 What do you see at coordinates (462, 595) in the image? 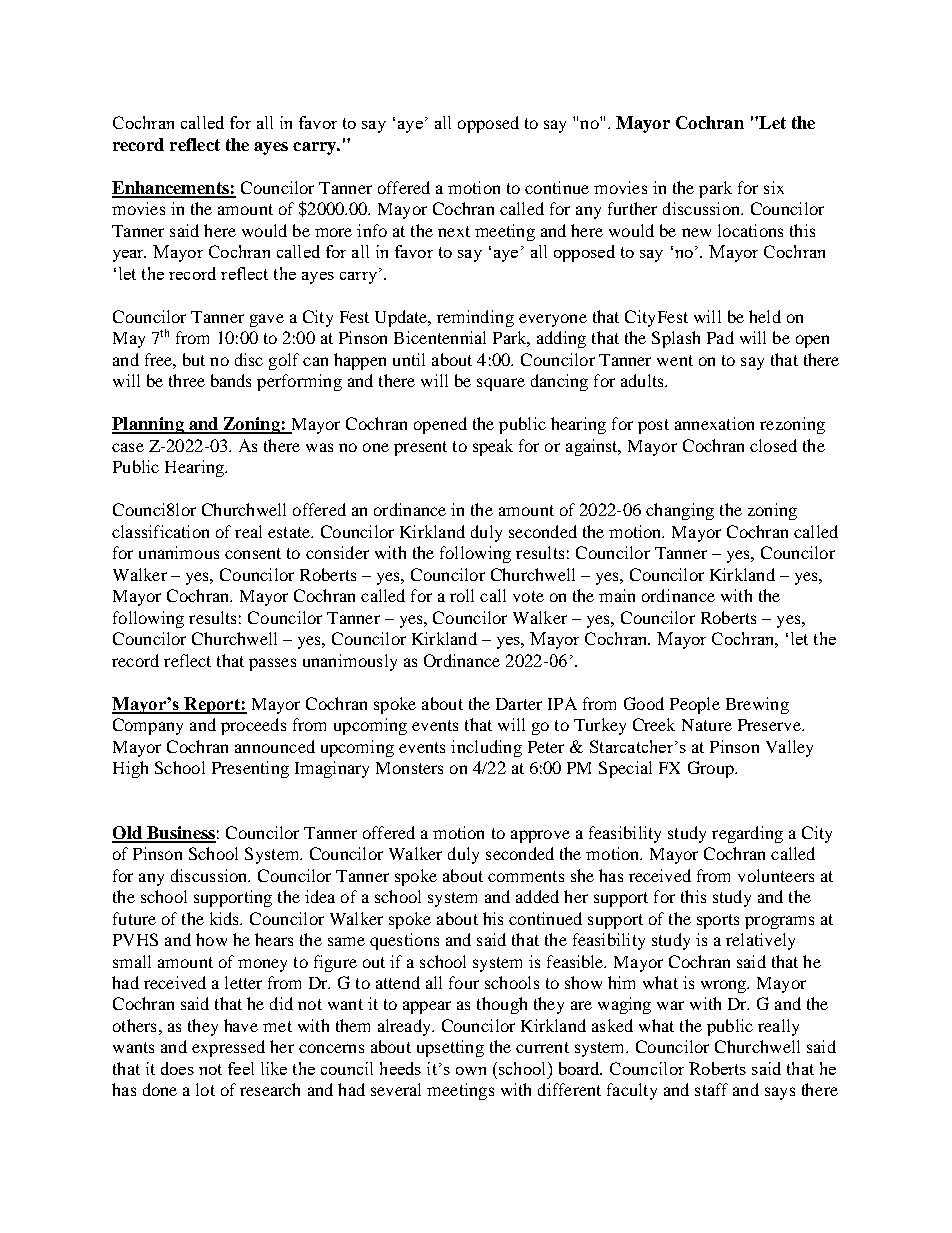
I see `roll` at bounding box center [462, 595].
